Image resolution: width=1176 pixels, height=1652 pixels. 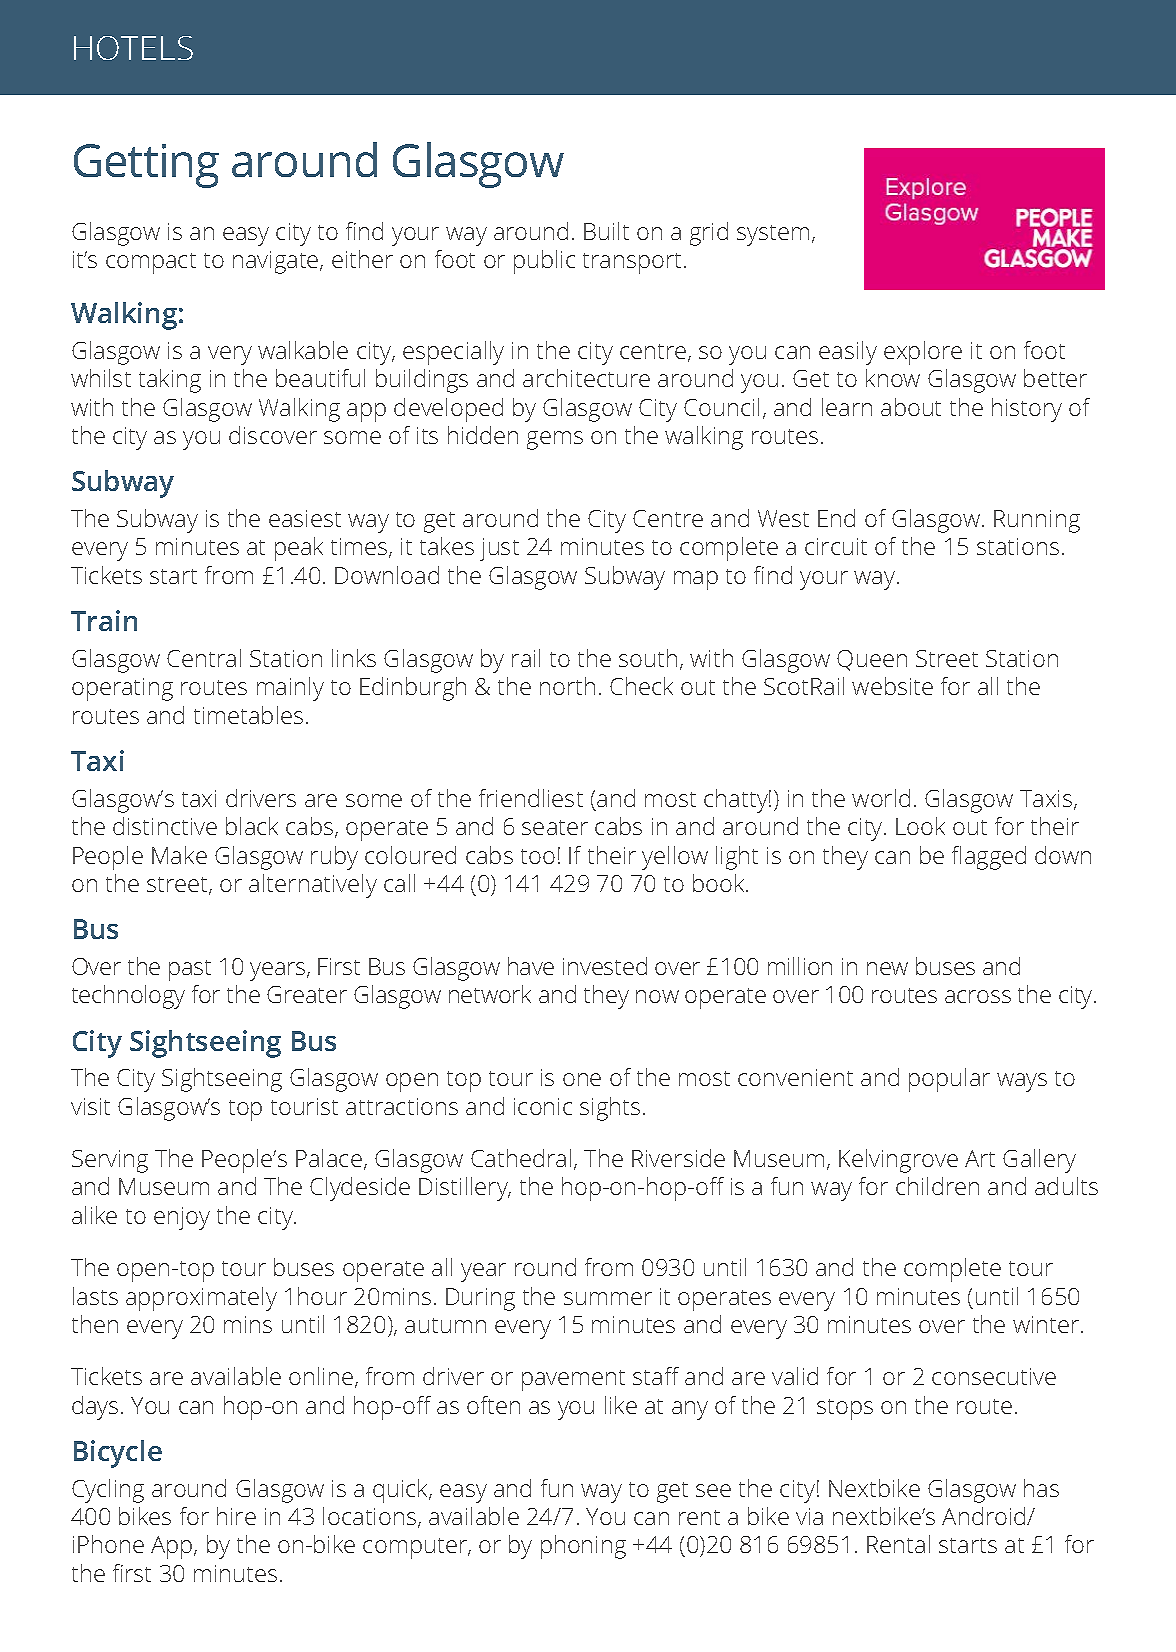 What do you see at coordinates (583, 1547) in the image?
I see `phoning` at bounding box center [583, 1547].
